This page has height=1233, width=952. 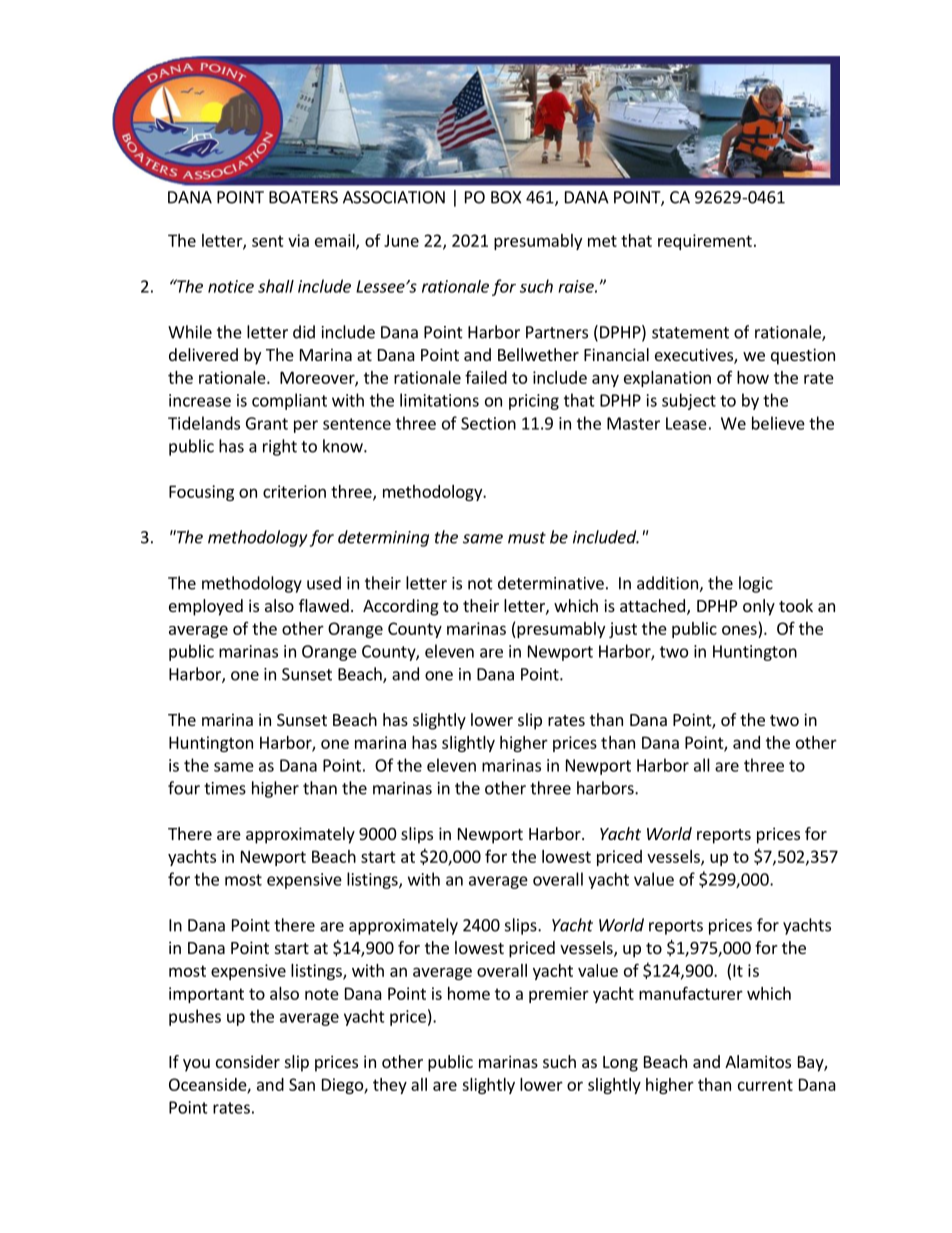 I want to click on logic, so click(x=756, y=584).
